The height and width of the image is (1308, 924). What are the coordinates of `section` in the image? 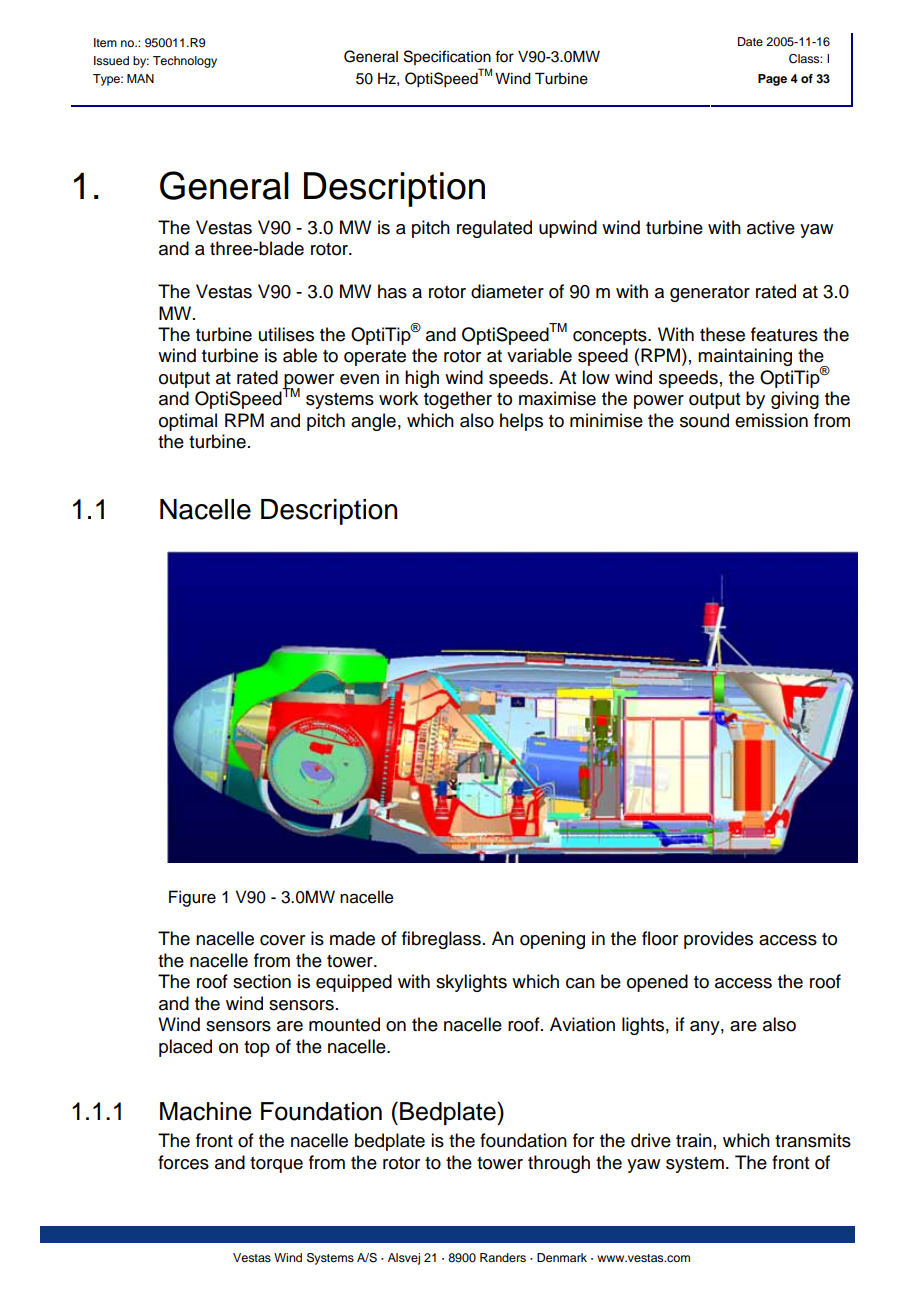 It's located at (262, 981).
